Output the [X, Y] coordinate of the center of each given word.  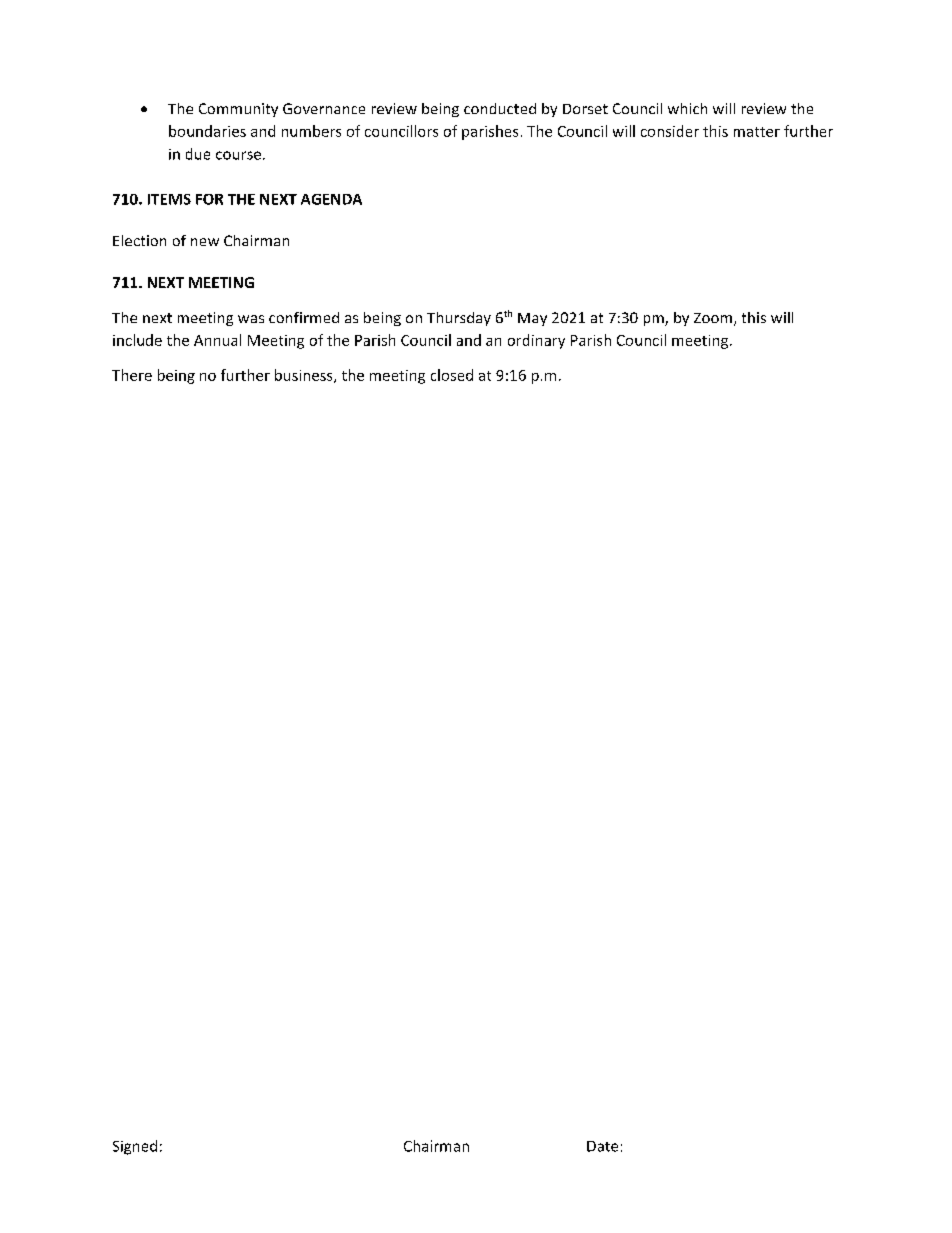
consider [670, 131]
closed [452, 375]
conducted [500, 108]
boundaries [207, 131]
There [132, 375]
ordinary [536, 341]
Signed [135, 1147]
